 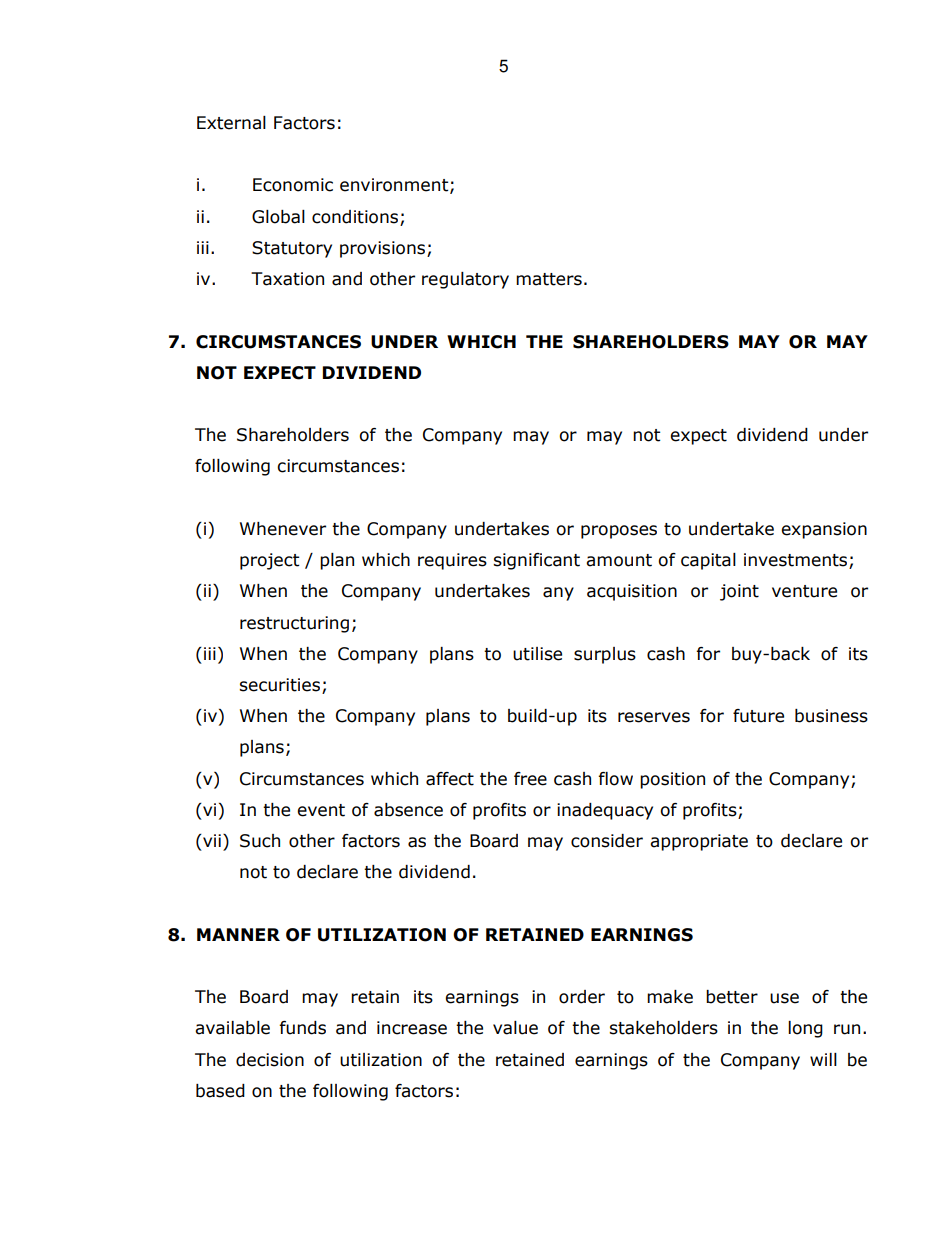 What do you see at coordinates (465, 280) in the page?
I see `regulatory` at bounding box center [465, 280].
